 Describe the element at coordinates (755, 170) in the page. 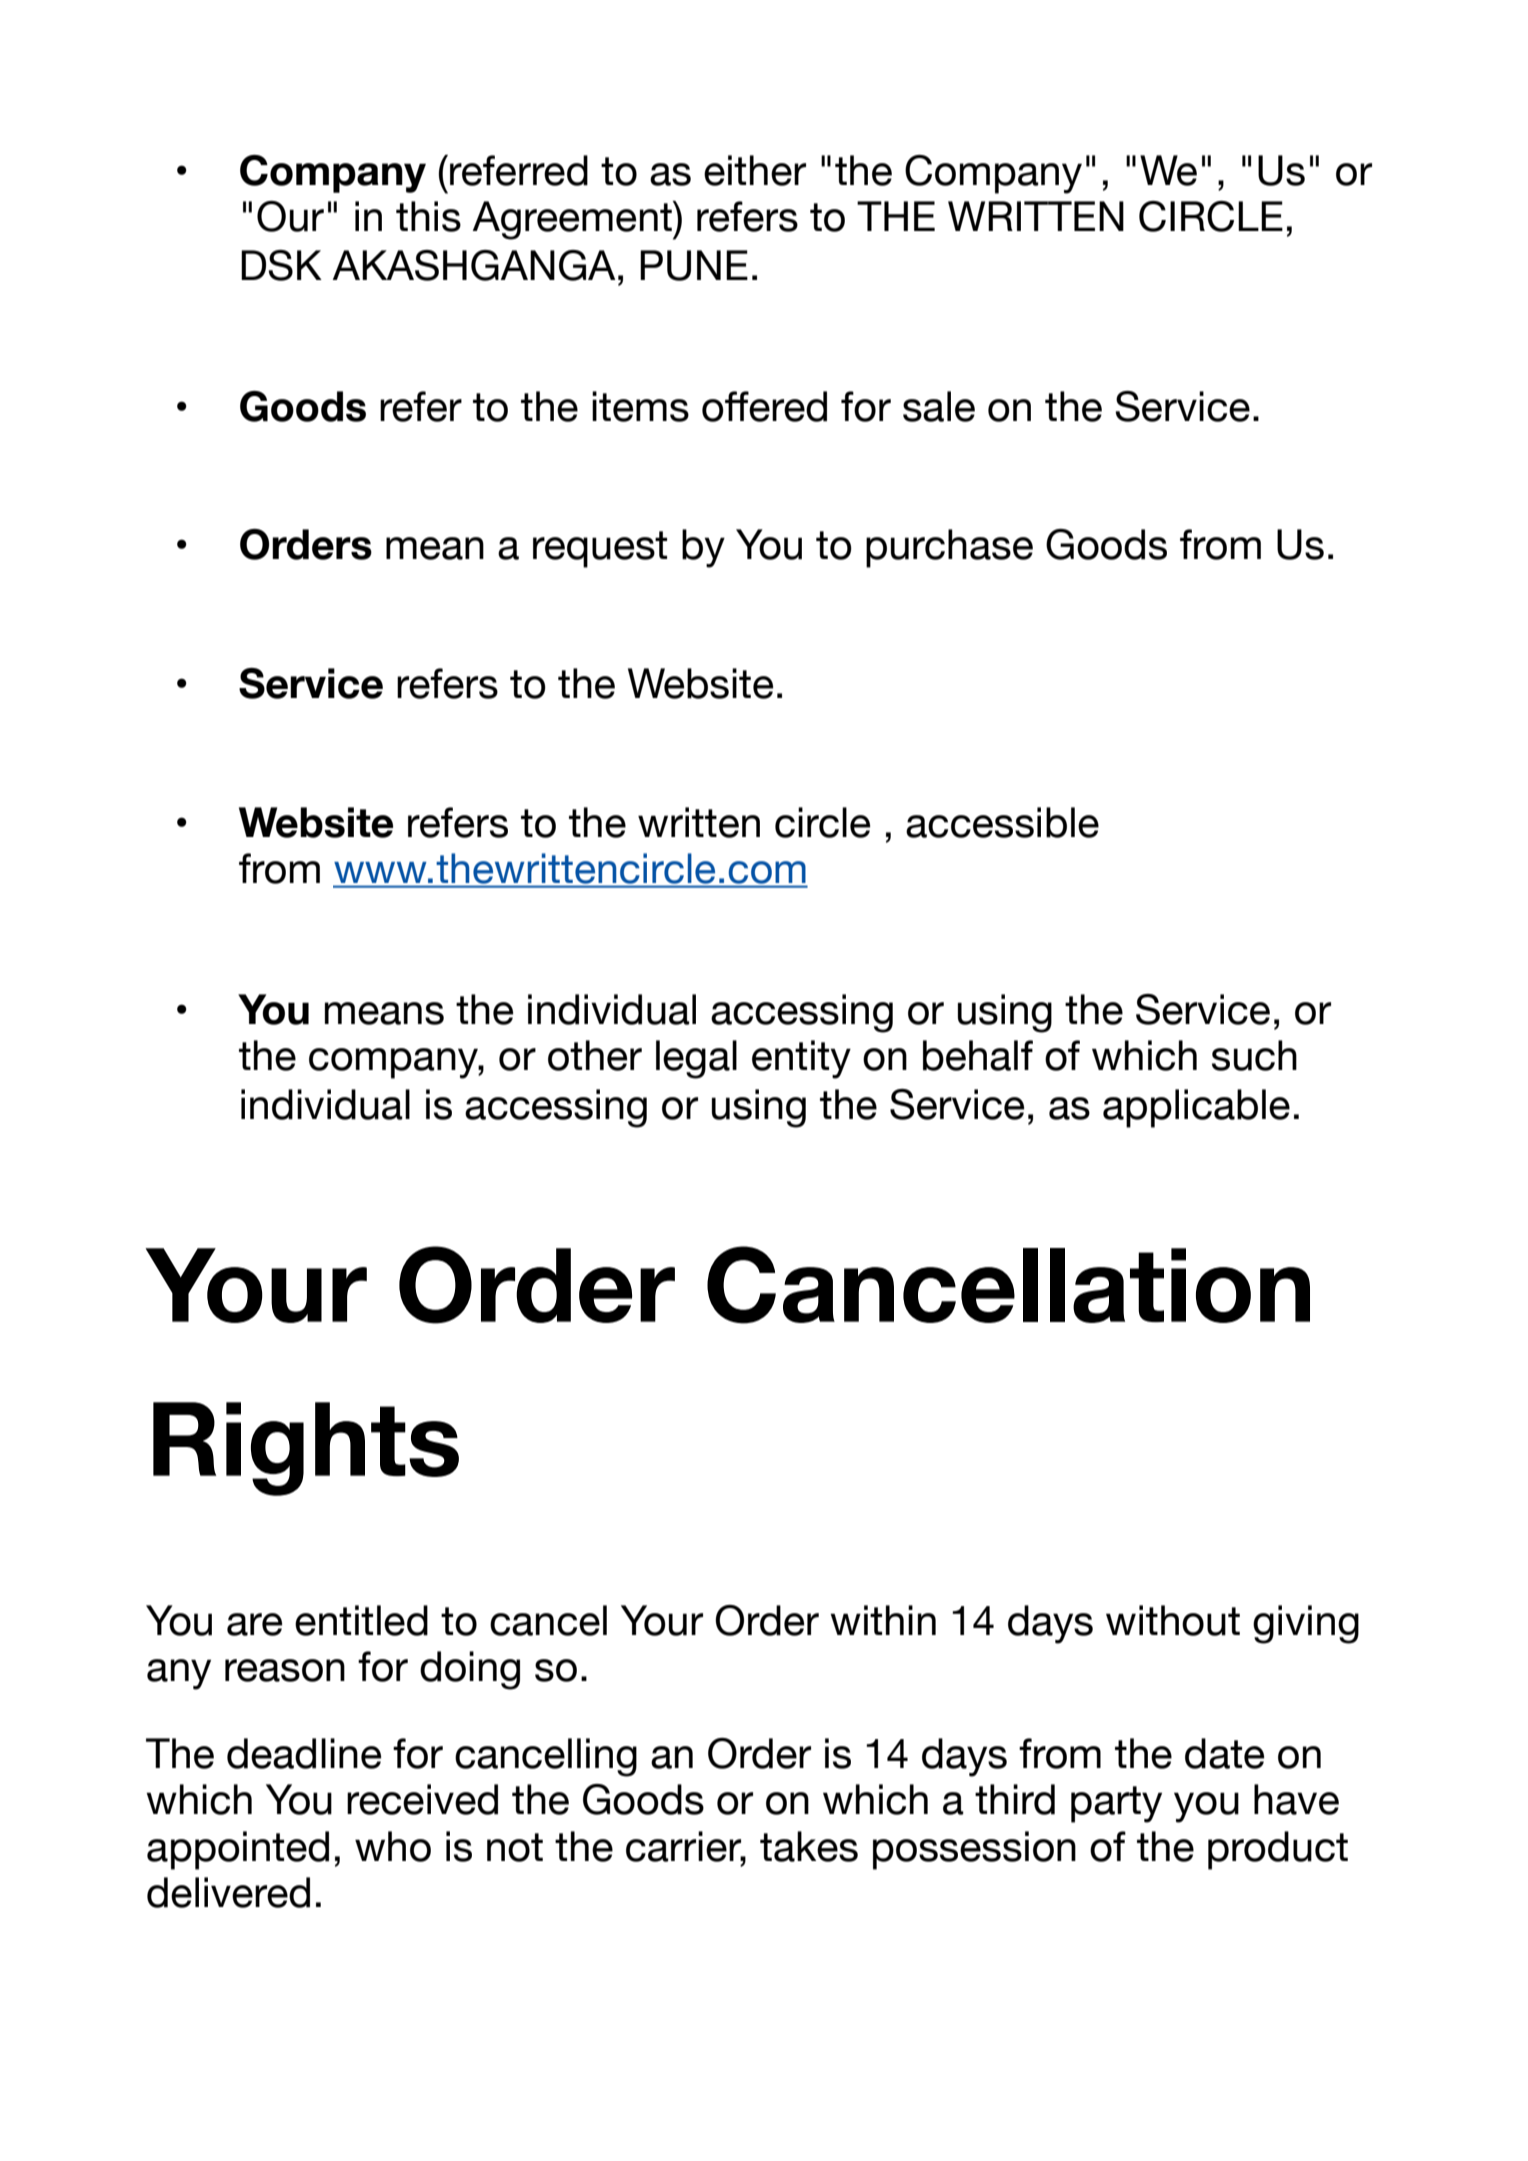

I see `either` at that location.
